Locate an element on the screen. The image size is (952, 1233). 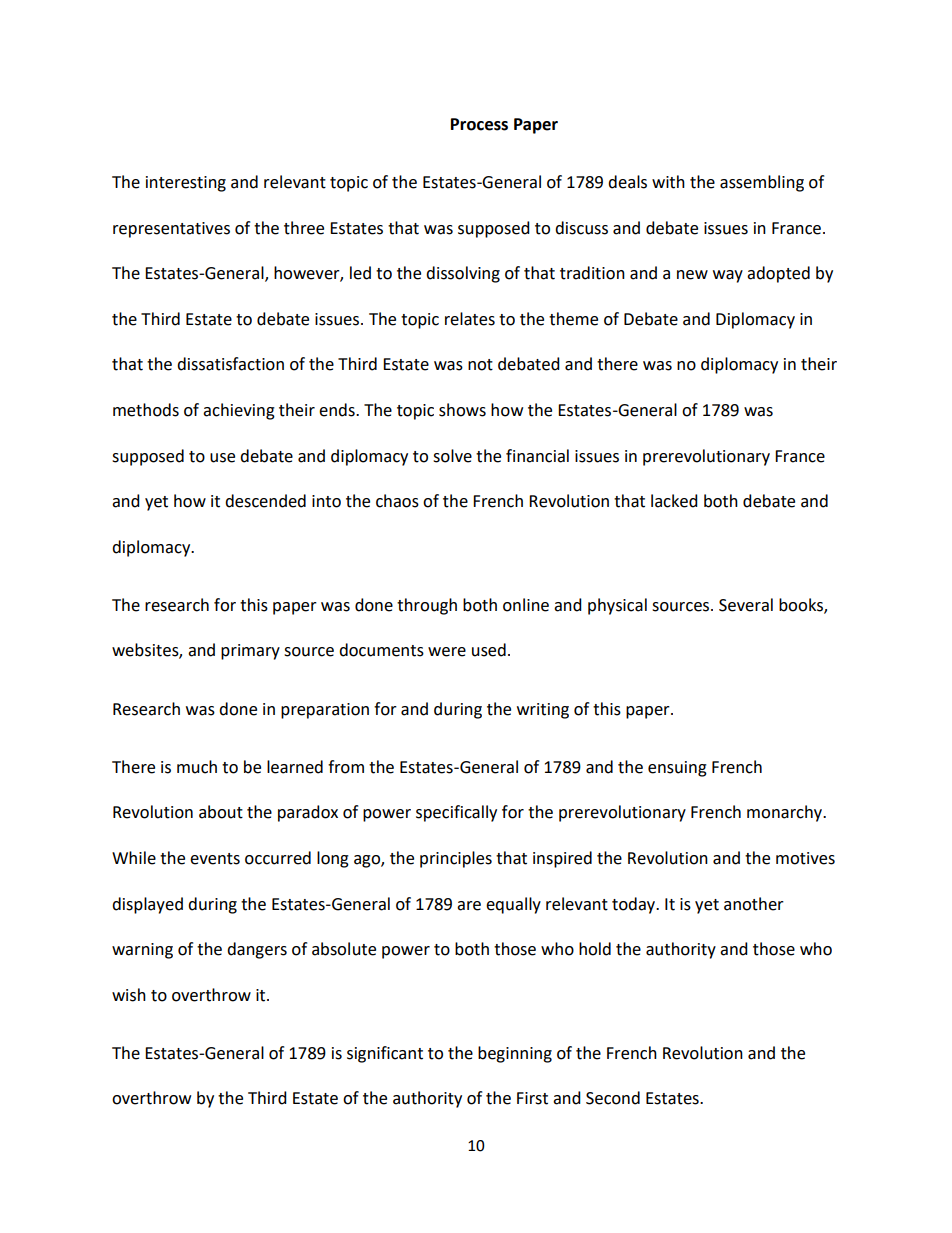
another is located at coordinates (754, 904).
